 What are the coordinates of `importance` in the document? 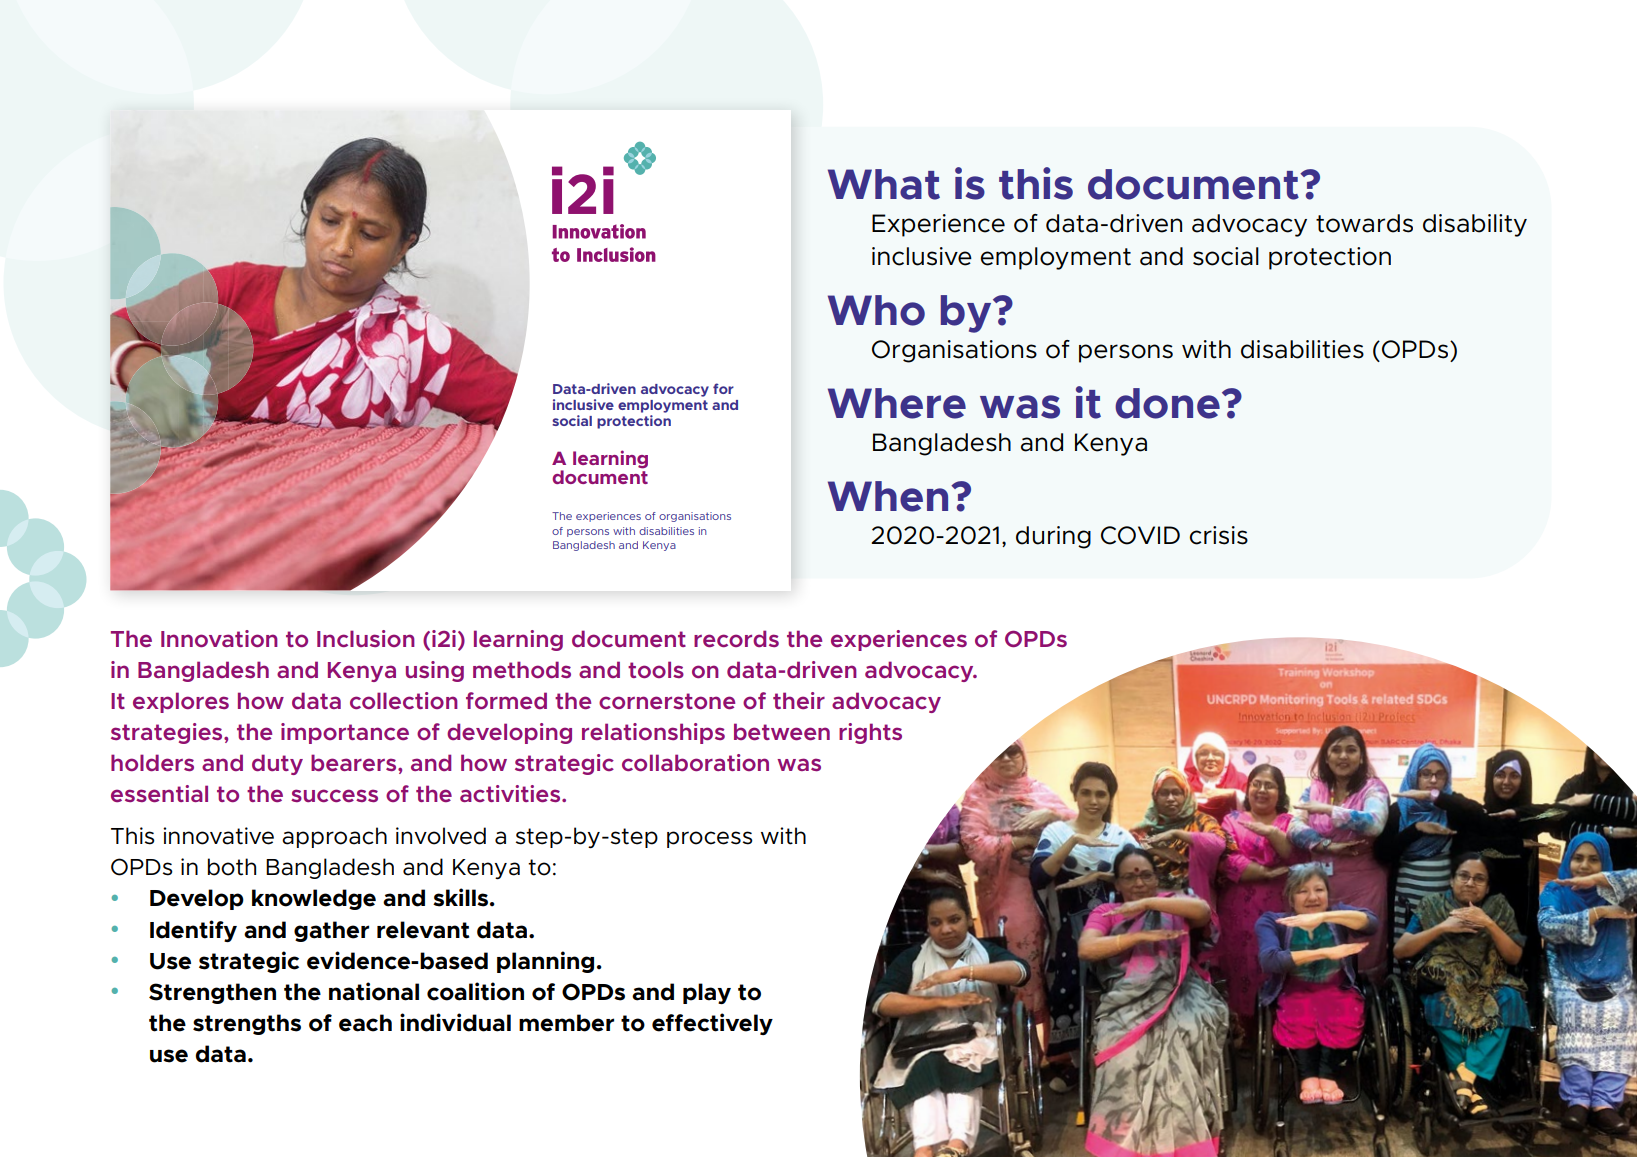 It's located at (345, 733).
